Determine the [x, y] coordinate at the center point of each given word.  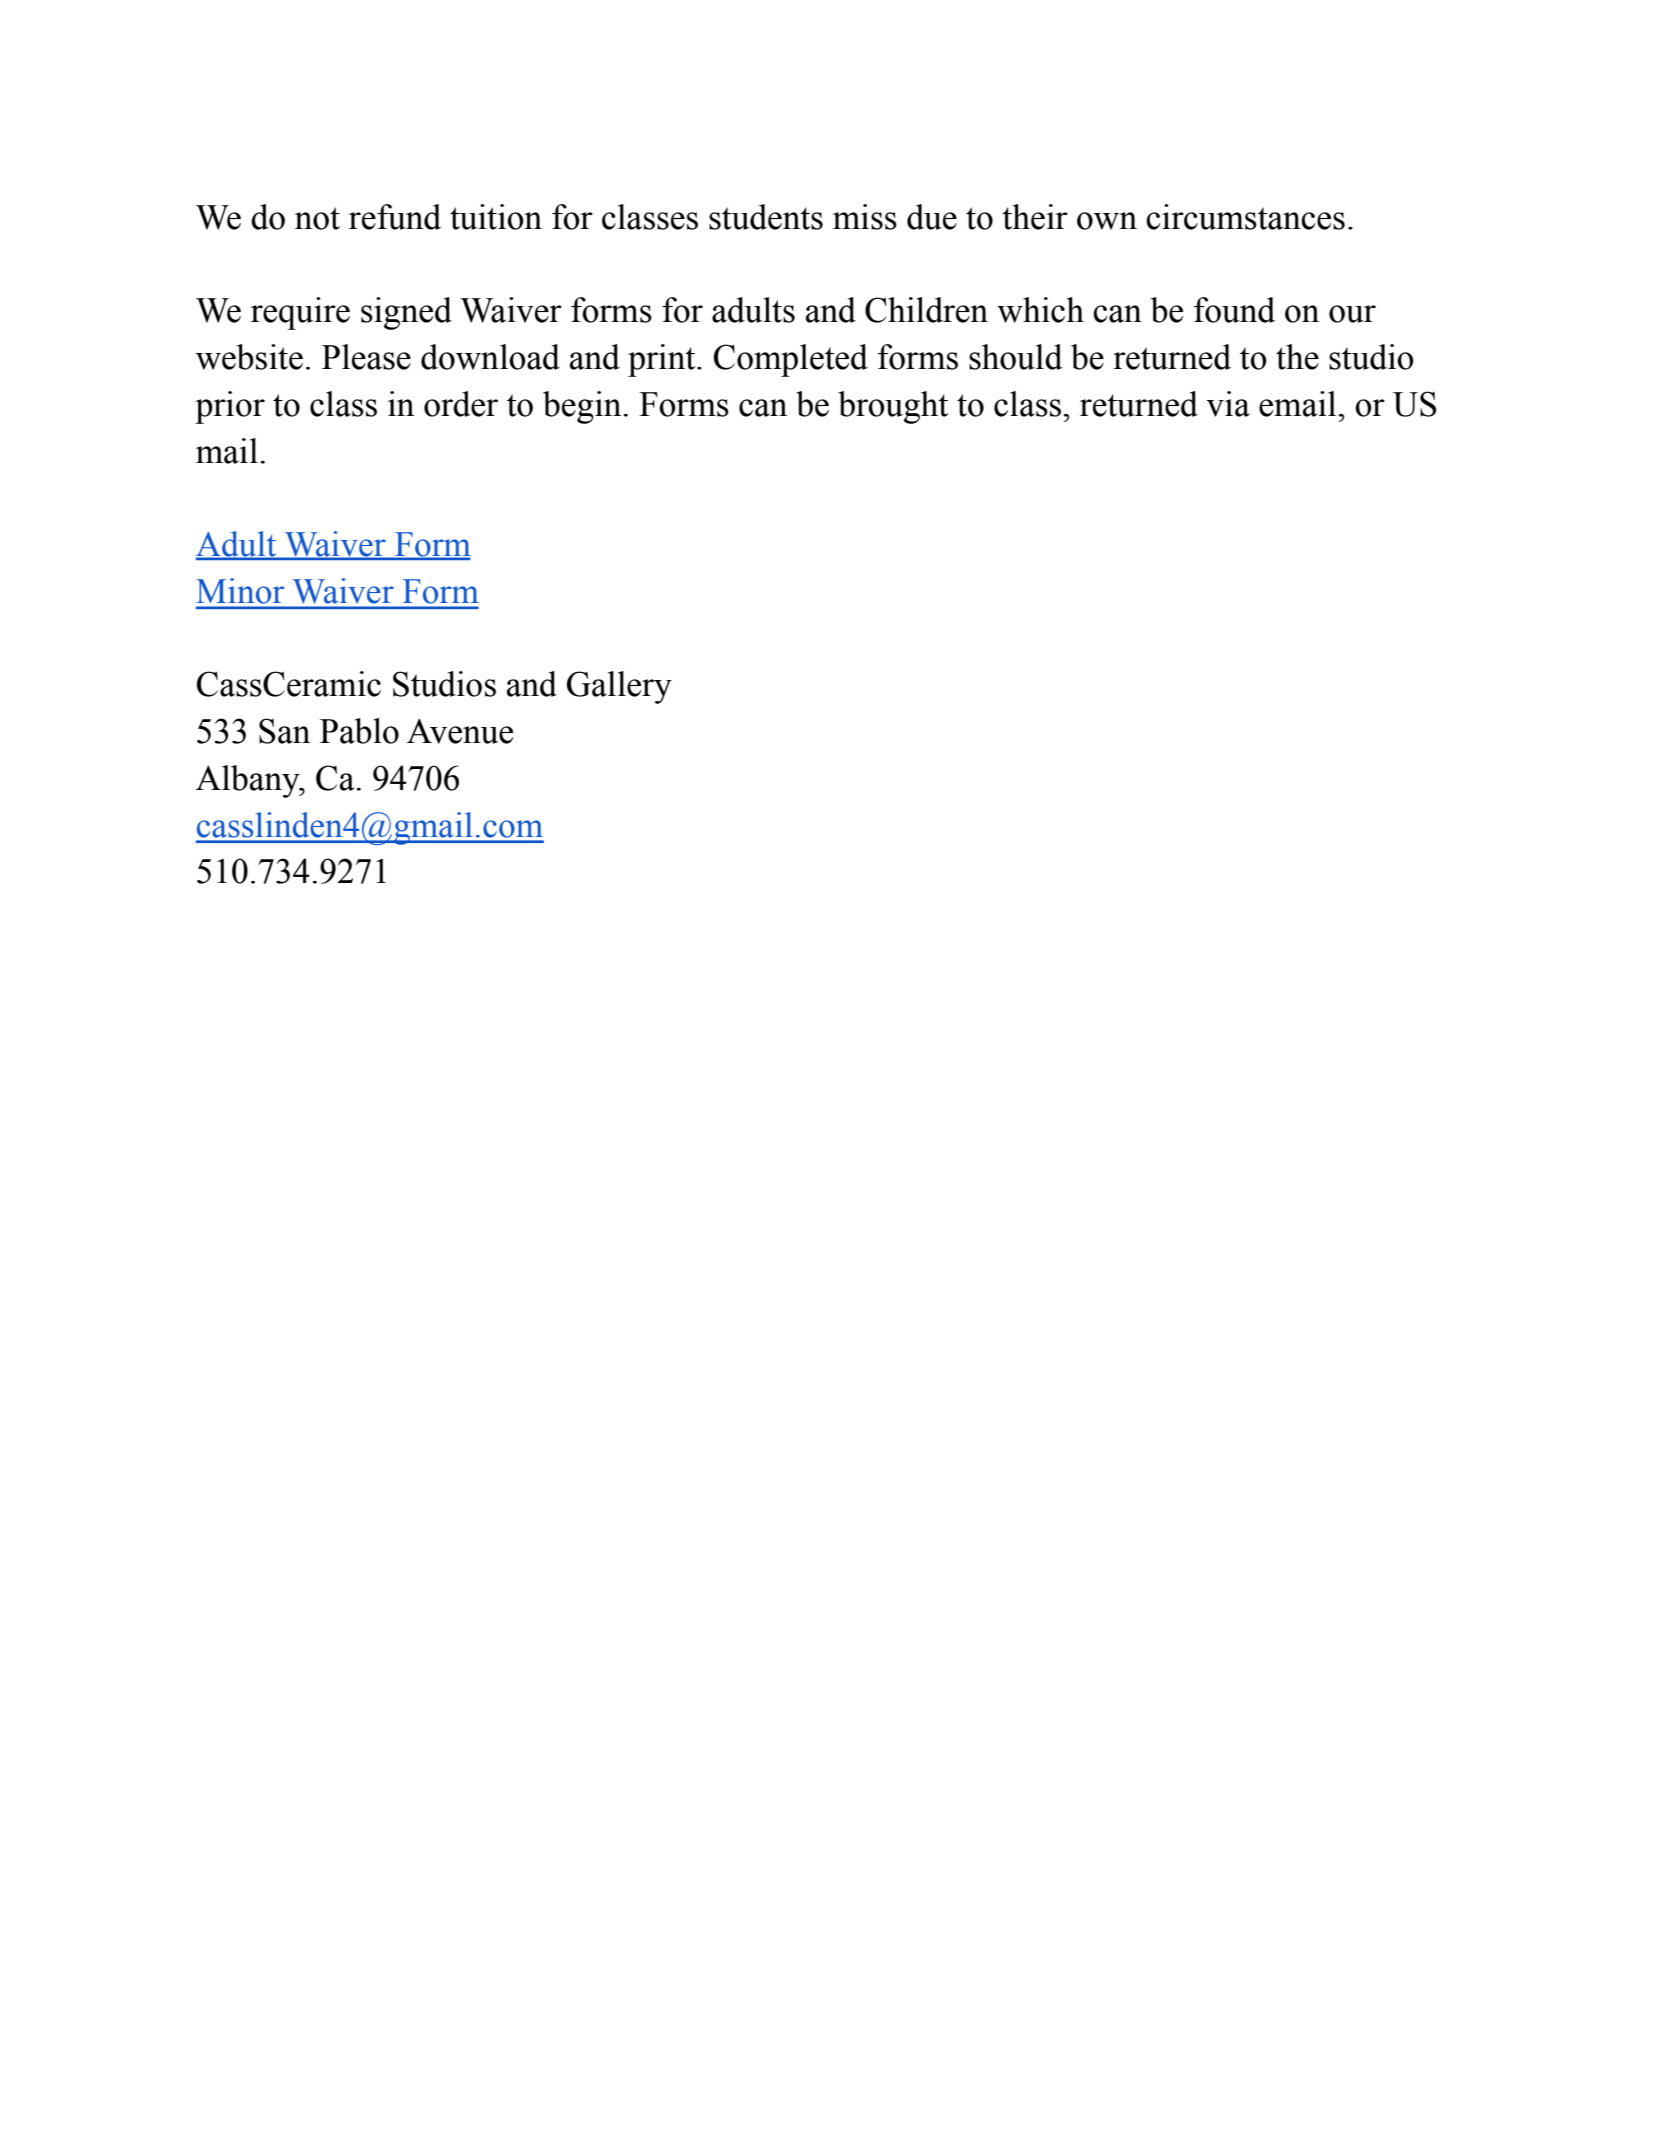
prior [230, 407]
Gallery [619, 687]
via [1228, 404]
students [766, 217]
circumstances [1245, 217]
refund [395, 217]
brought [893, 407]
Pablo [359, 731]
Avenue [460, 731]
